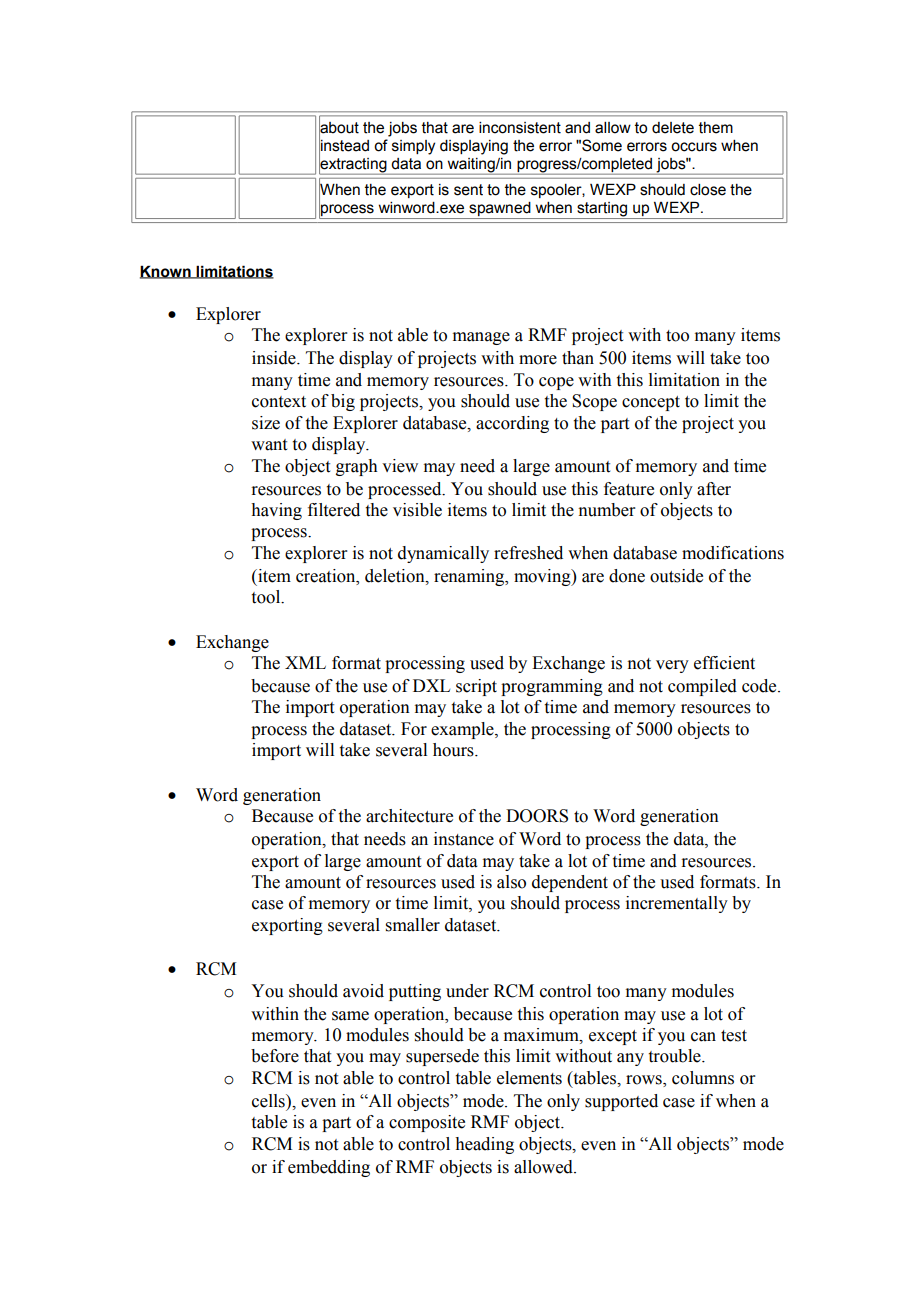 The height and width of the page is (1308, 924). What do you see at coordinates (476, 687) in the page?
I see `script` at bounding box center [476, 687].
